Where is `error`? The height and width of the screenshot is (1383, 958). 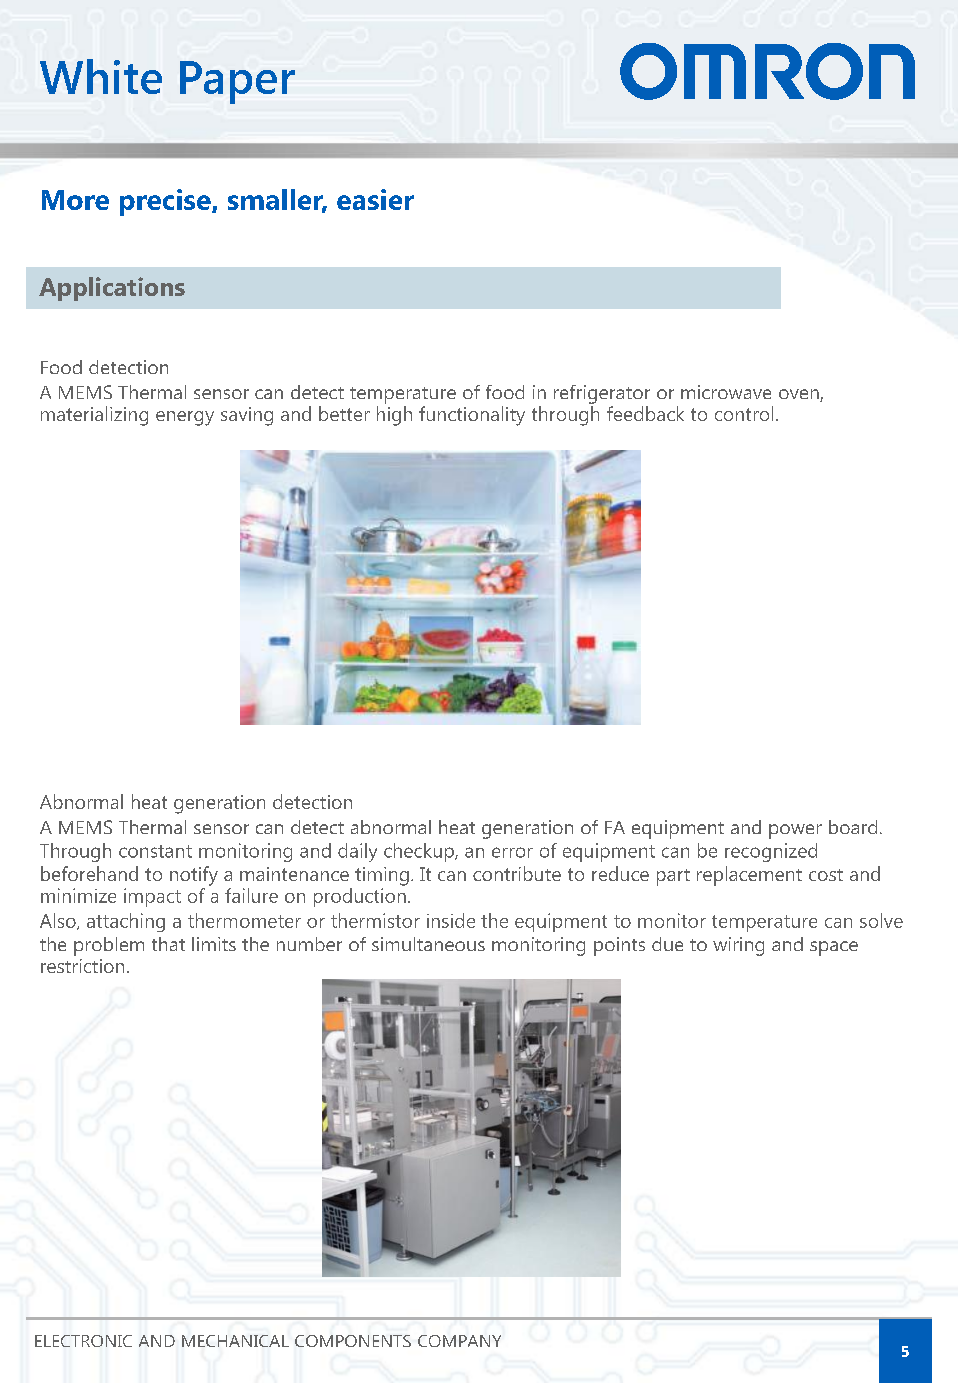 error is located at coordinates (512, 852).
